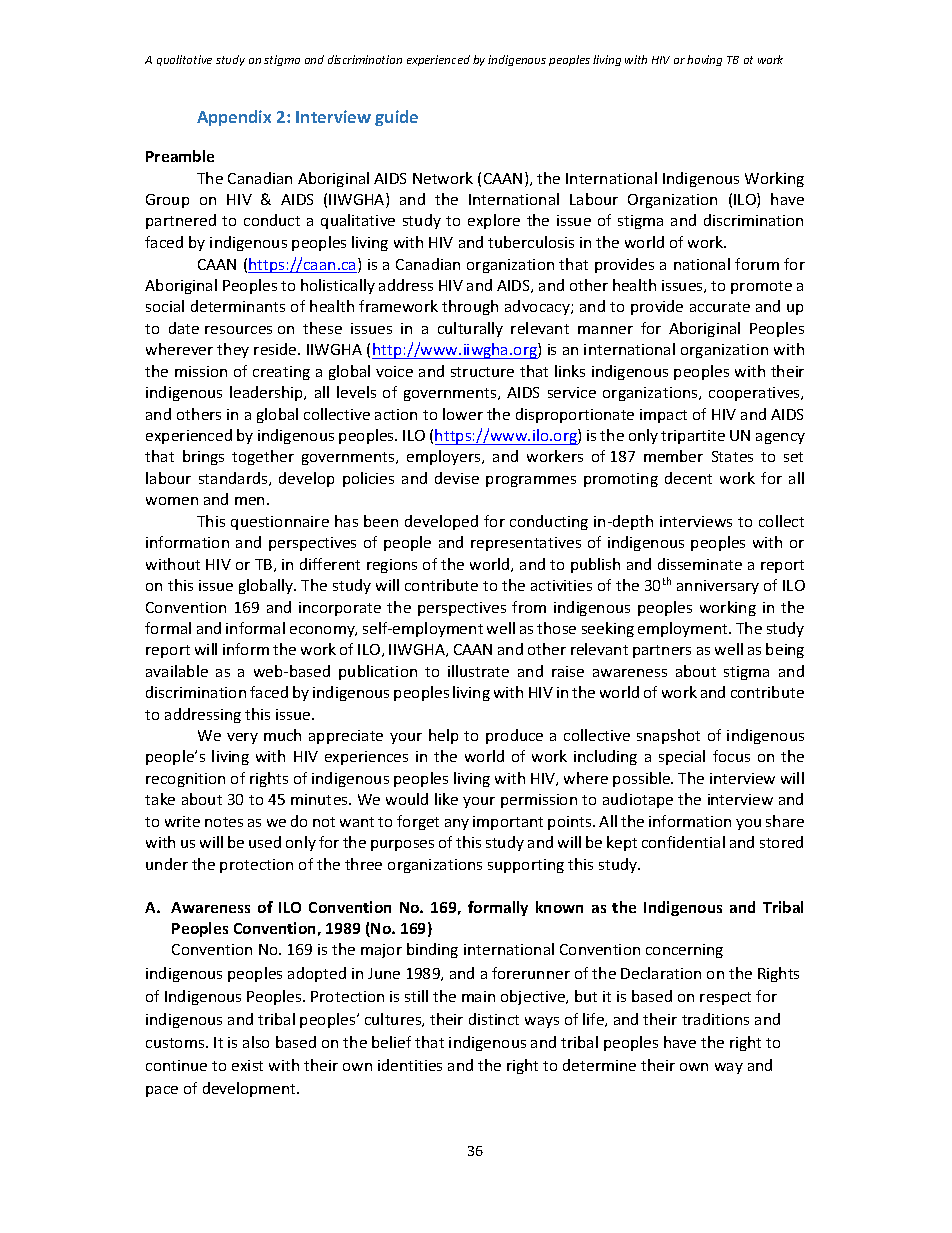  What do you see at coordinates (494, 1019) in the page?
I see `distinct` at bounding box center [494, 1019].
